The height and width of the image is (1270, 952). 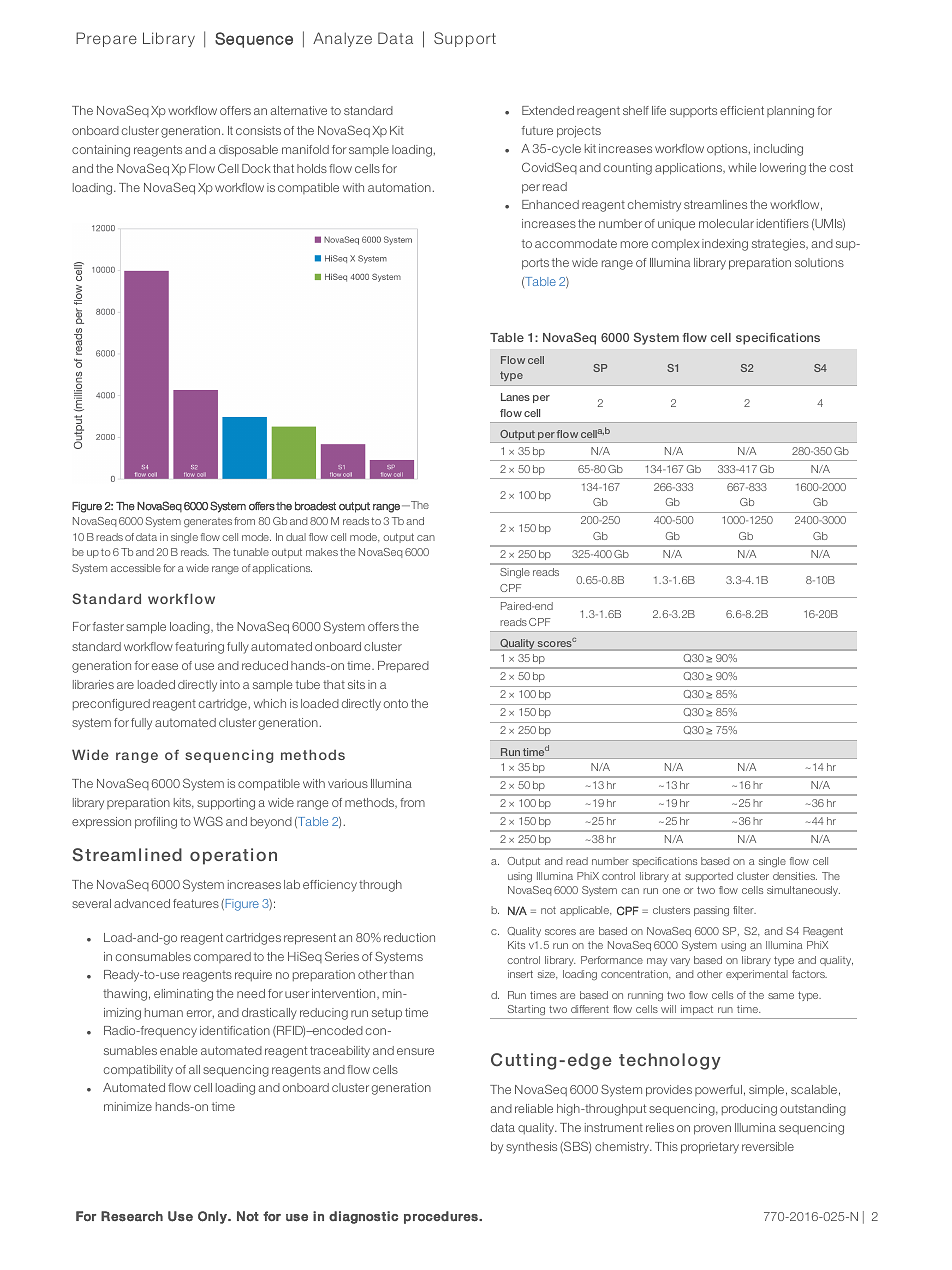 I want to click on Only, so click(x=213, y=1217).
